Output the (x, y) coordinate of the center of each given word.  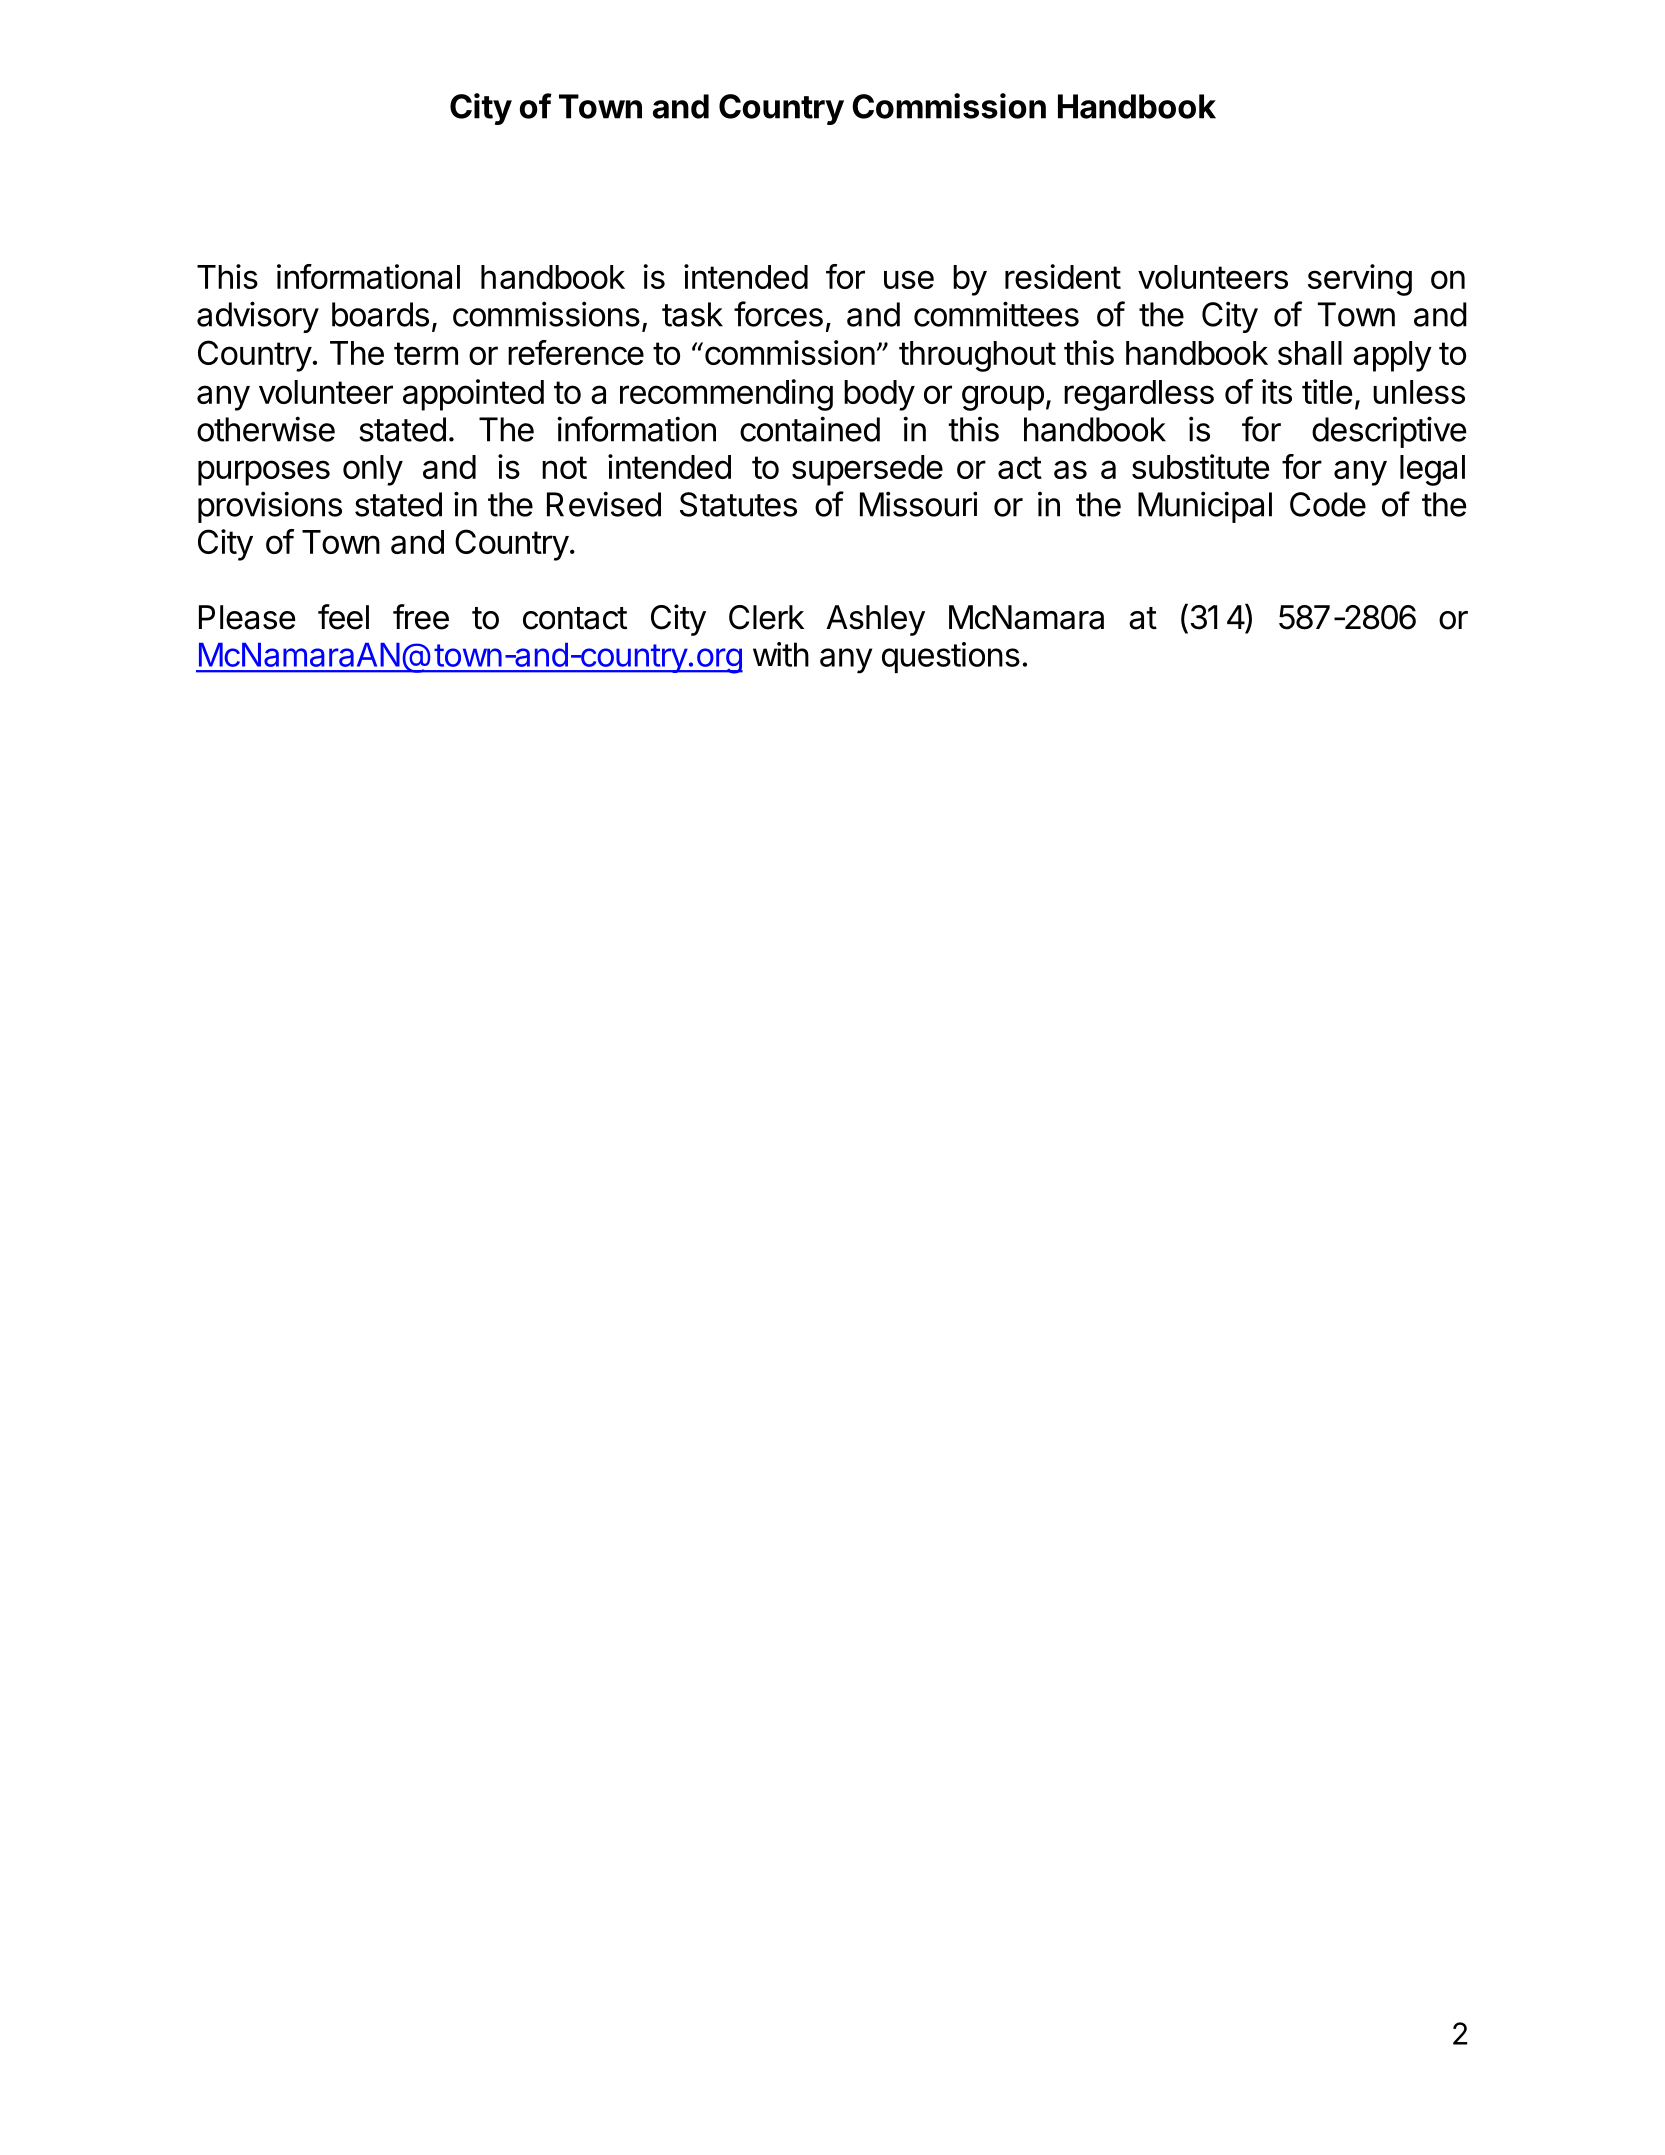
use (909, 279)
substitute (1200, 466)
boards (380, 314)
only (373, 470)
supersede (867, 470)
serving (1360, 280)
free (421, 617)
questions (951, 657)
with (781, 654)
